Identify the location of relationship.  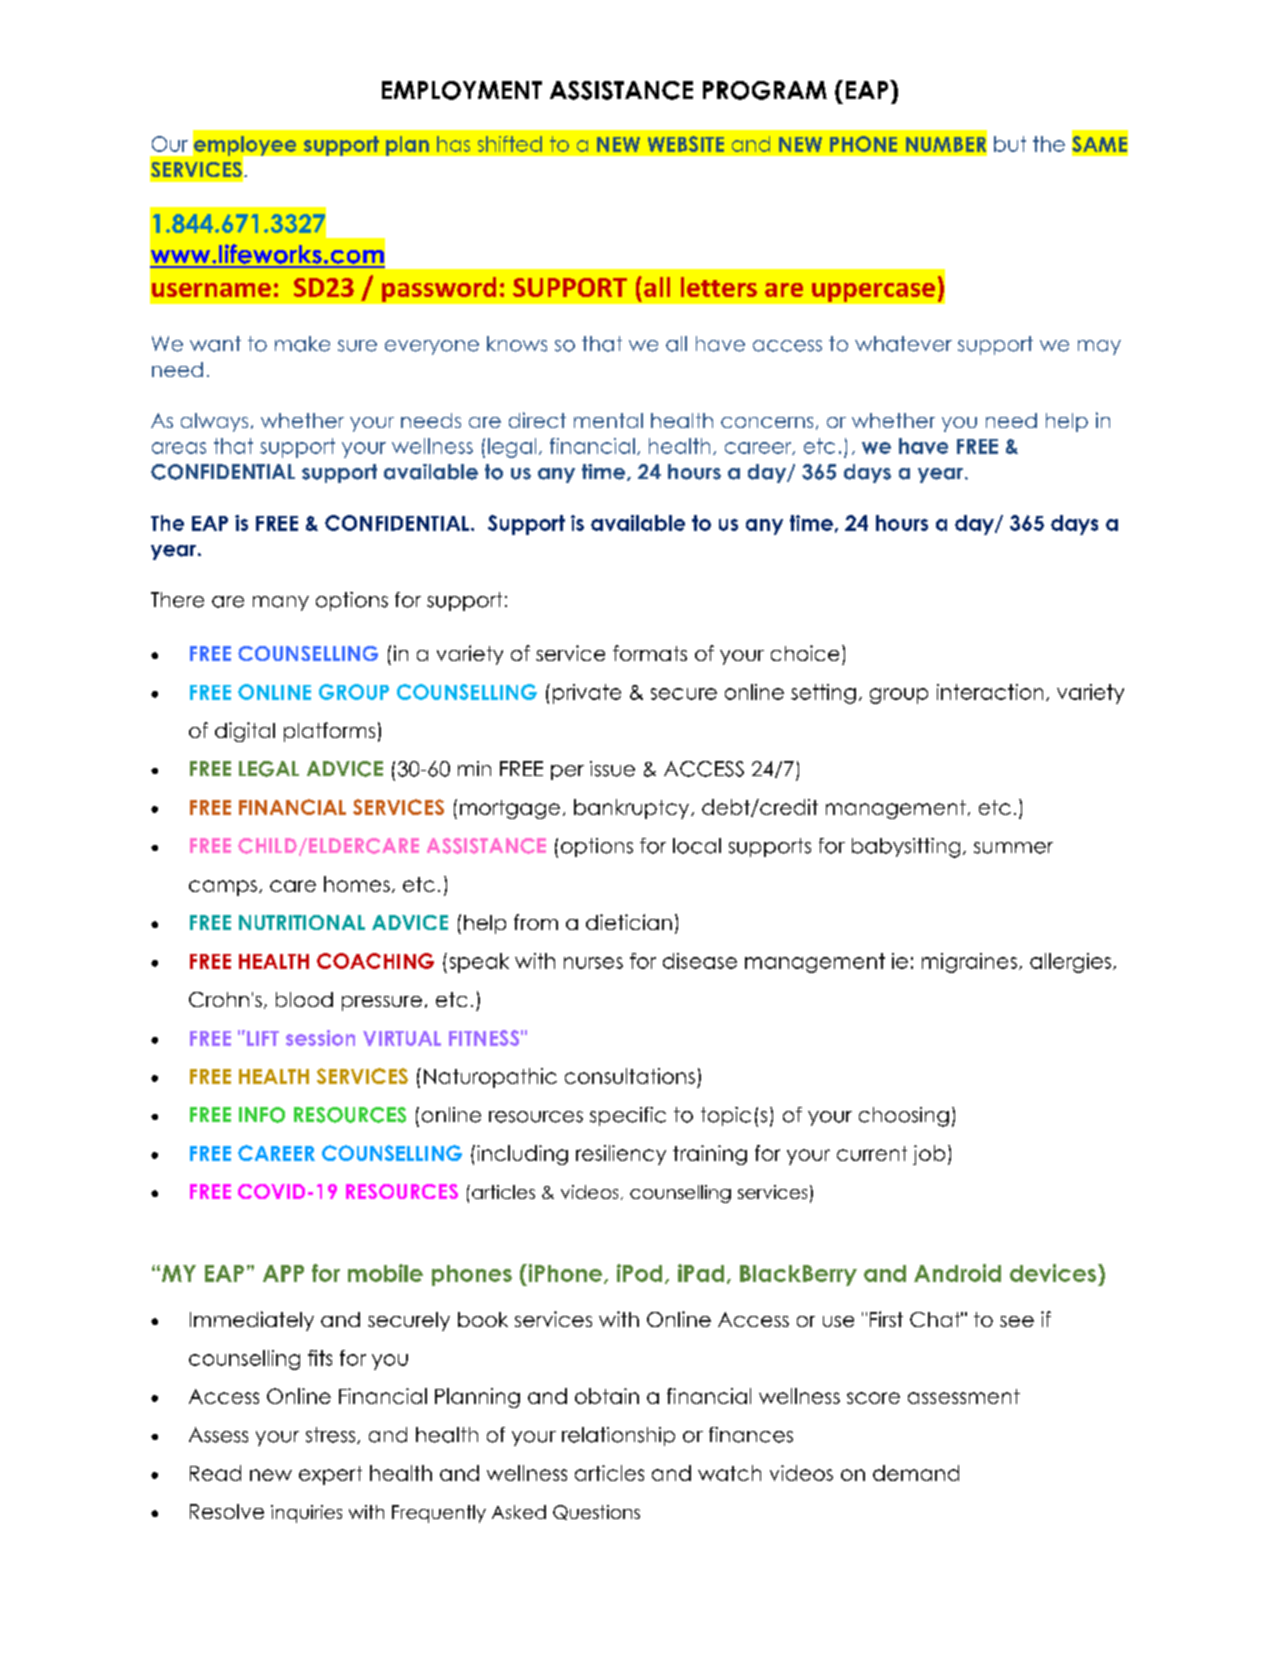
(618, 1436).
